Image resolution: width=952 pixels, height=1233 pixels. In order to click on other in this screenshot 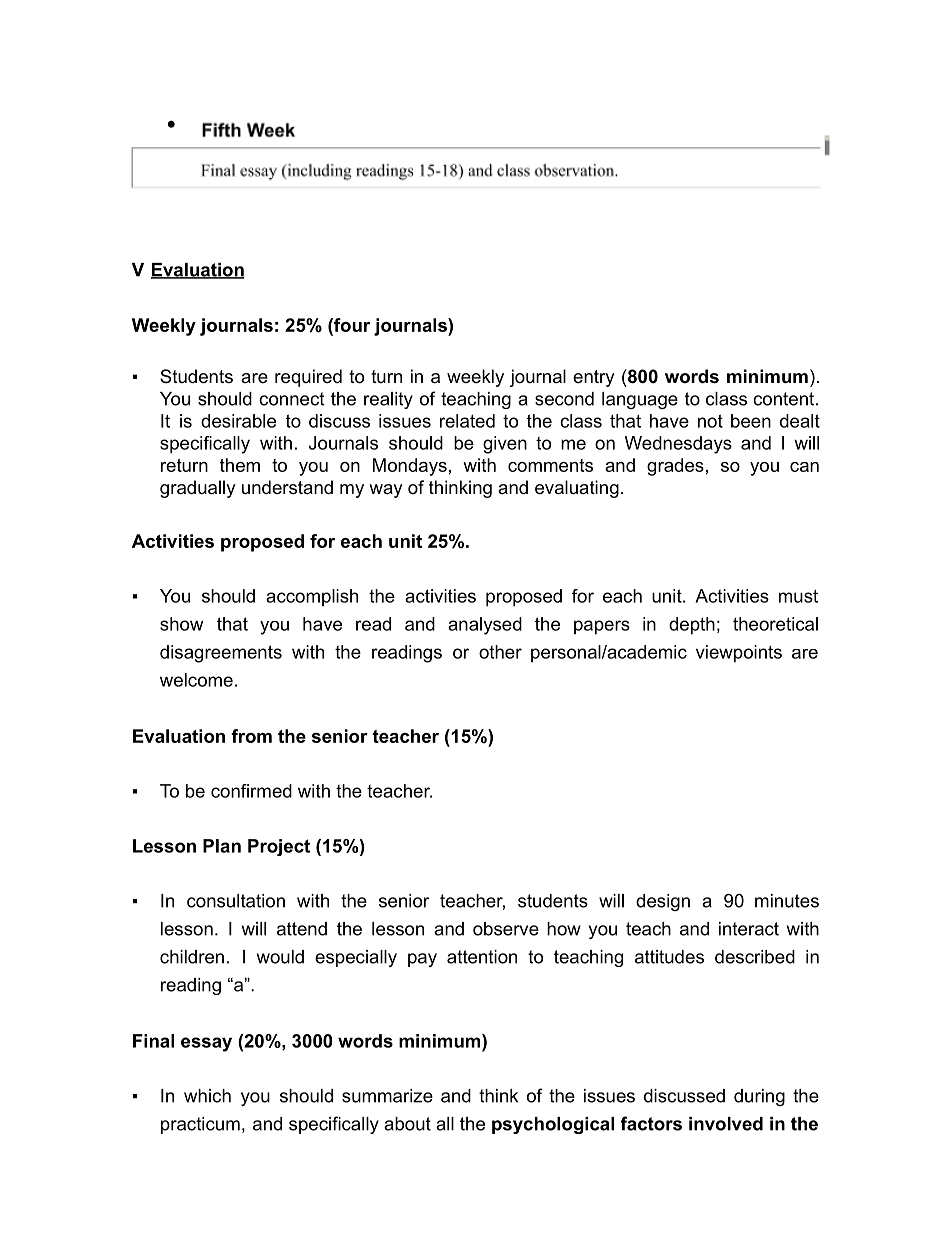, I will do `click(500, 652)`.
